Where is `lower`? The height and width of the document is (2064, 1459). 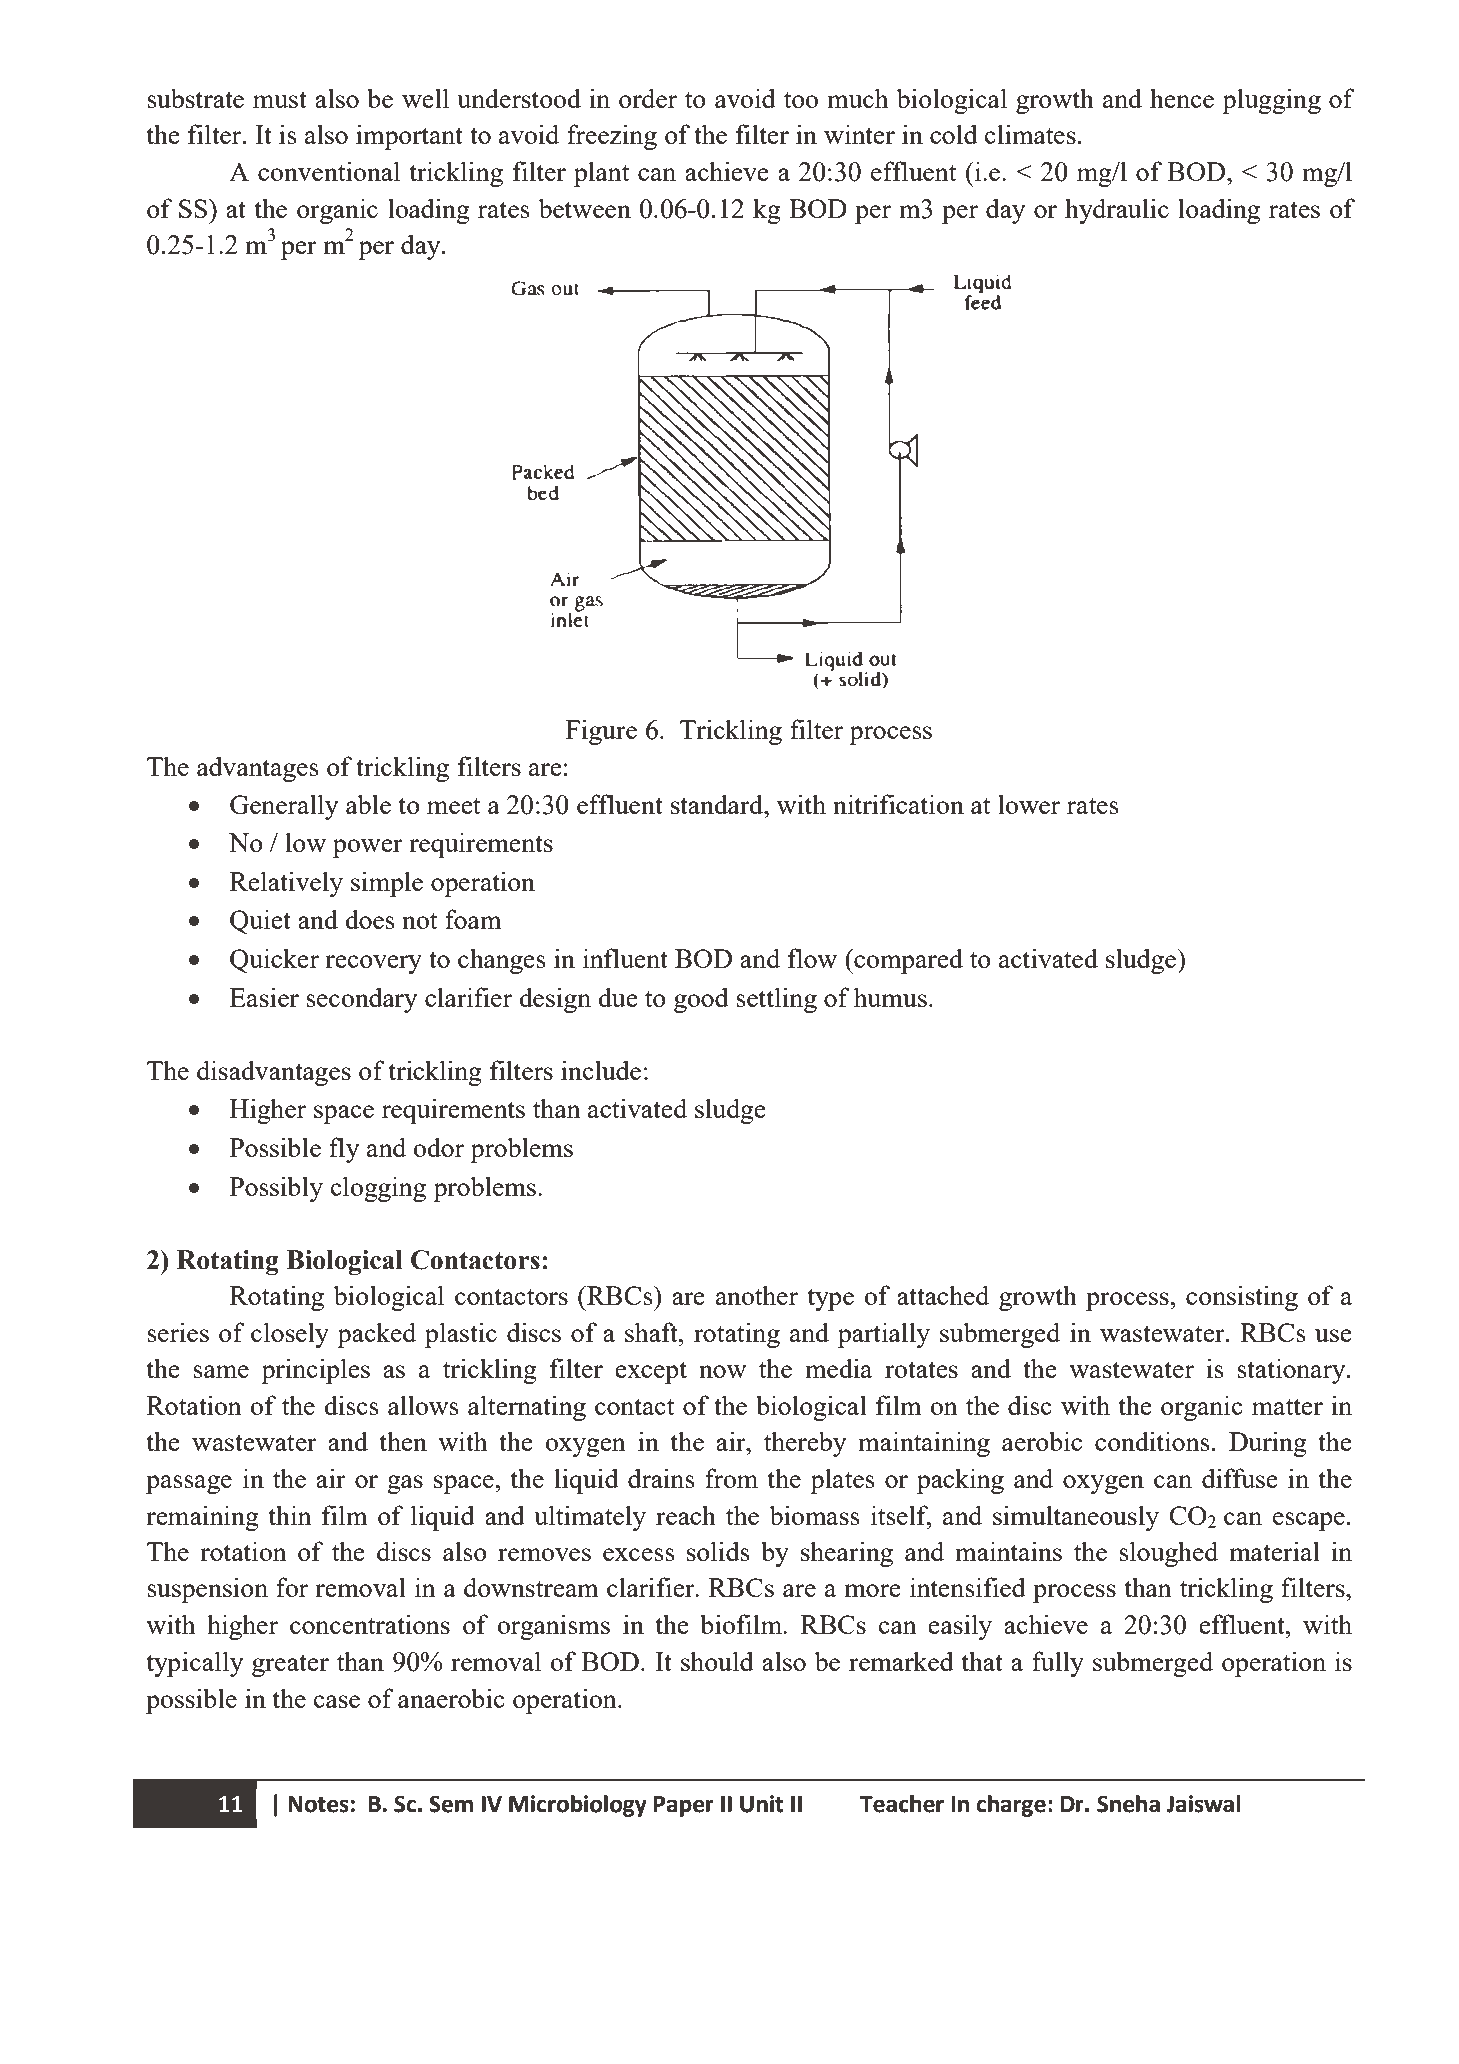 lower is located at coordinates (1029, 804).
